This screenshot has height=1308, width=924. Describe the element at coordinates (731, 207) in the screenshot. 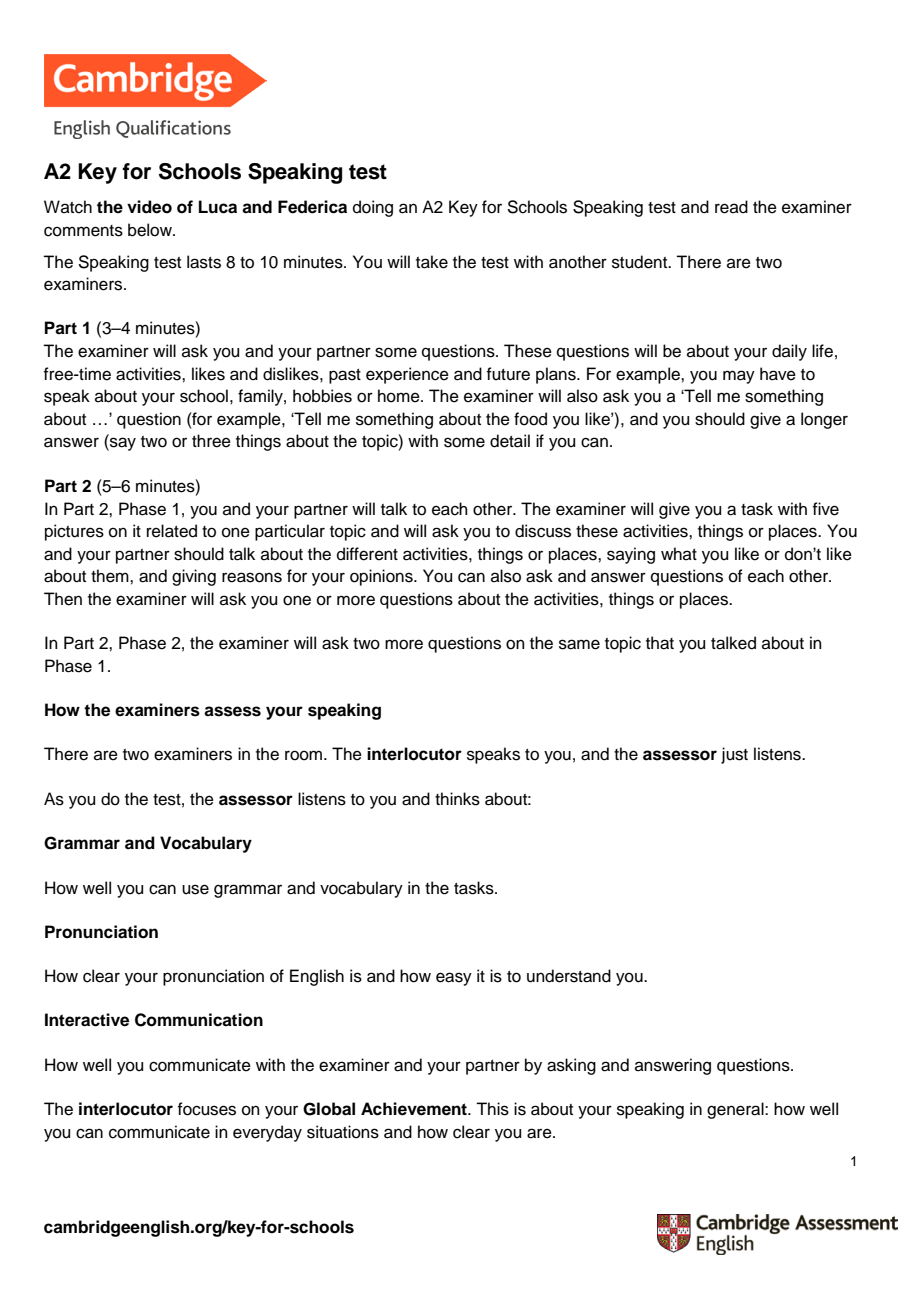

I see `read` at that location.
